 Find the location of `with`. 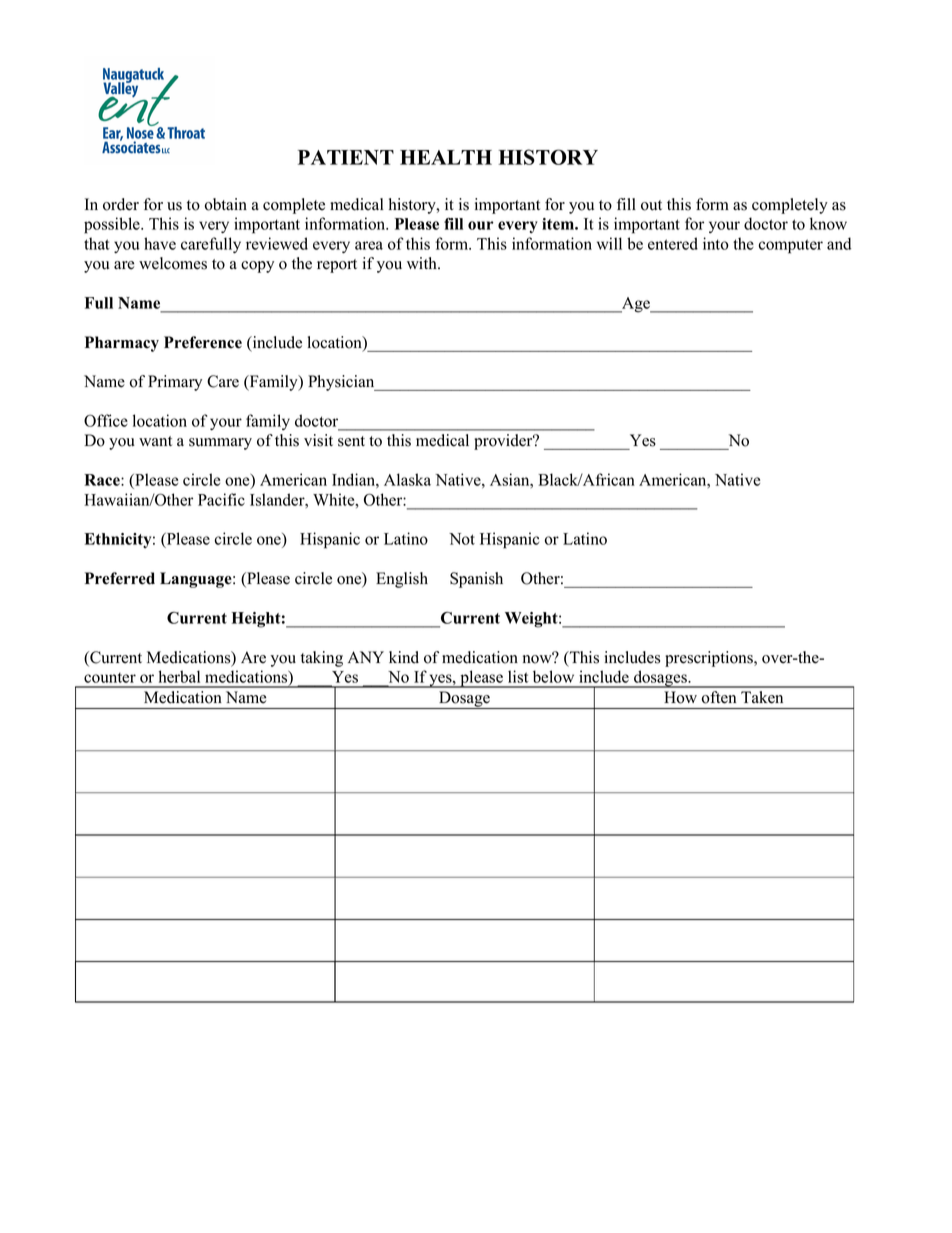

with is located at coordinates (423, 263).
